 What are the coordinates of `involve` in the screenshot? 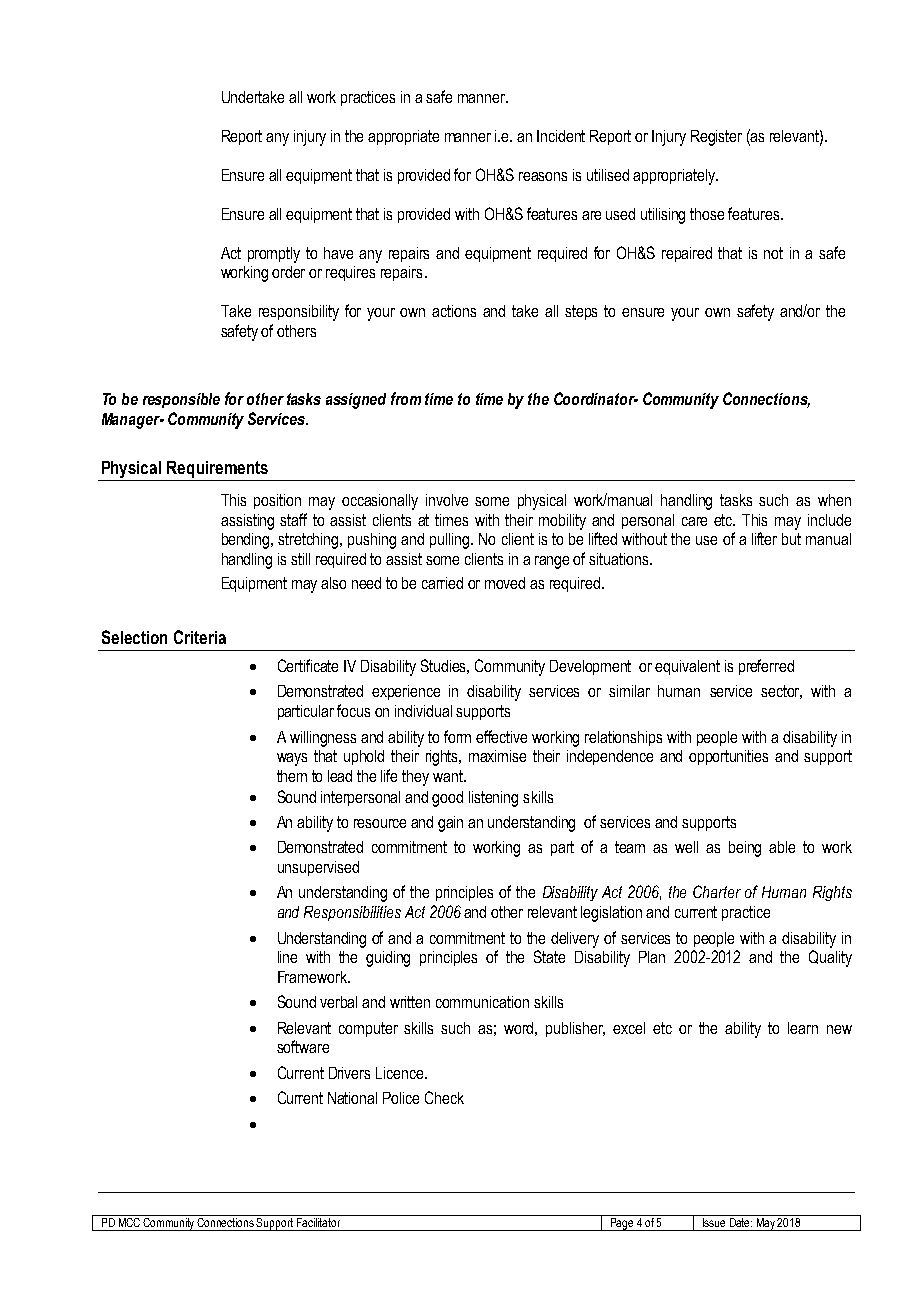 It's located at (447, 500).
